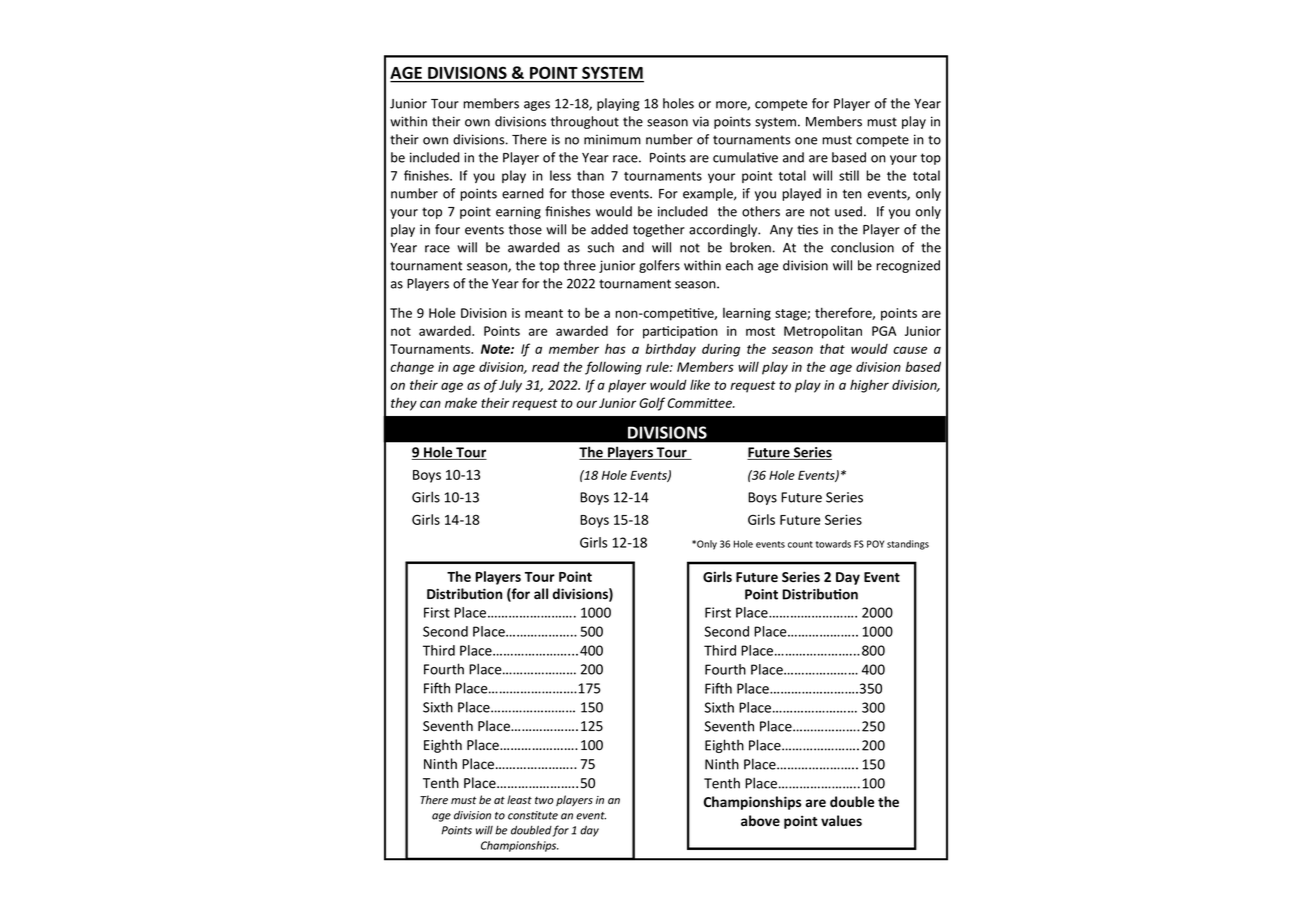  I want to click on towards, so click(833, 544).
